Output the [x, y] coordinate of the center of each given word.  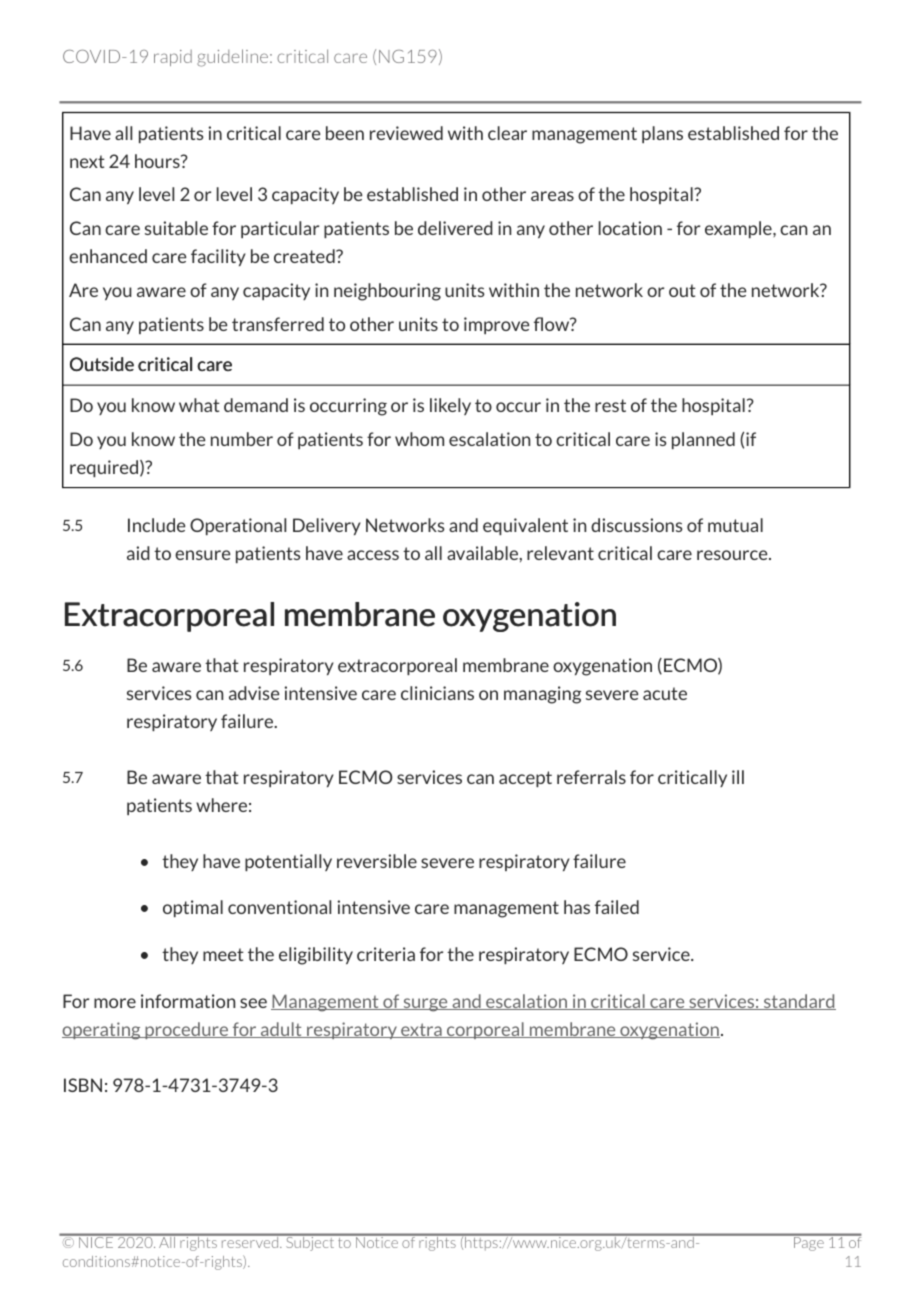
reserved [250, 1241]
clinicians [437, 693]
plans [662, 134]
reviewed [406, 133]
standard [798, 1002]
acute [665, 693]
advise [254, 693]
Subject [310, 1243]
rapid [173, 58]
